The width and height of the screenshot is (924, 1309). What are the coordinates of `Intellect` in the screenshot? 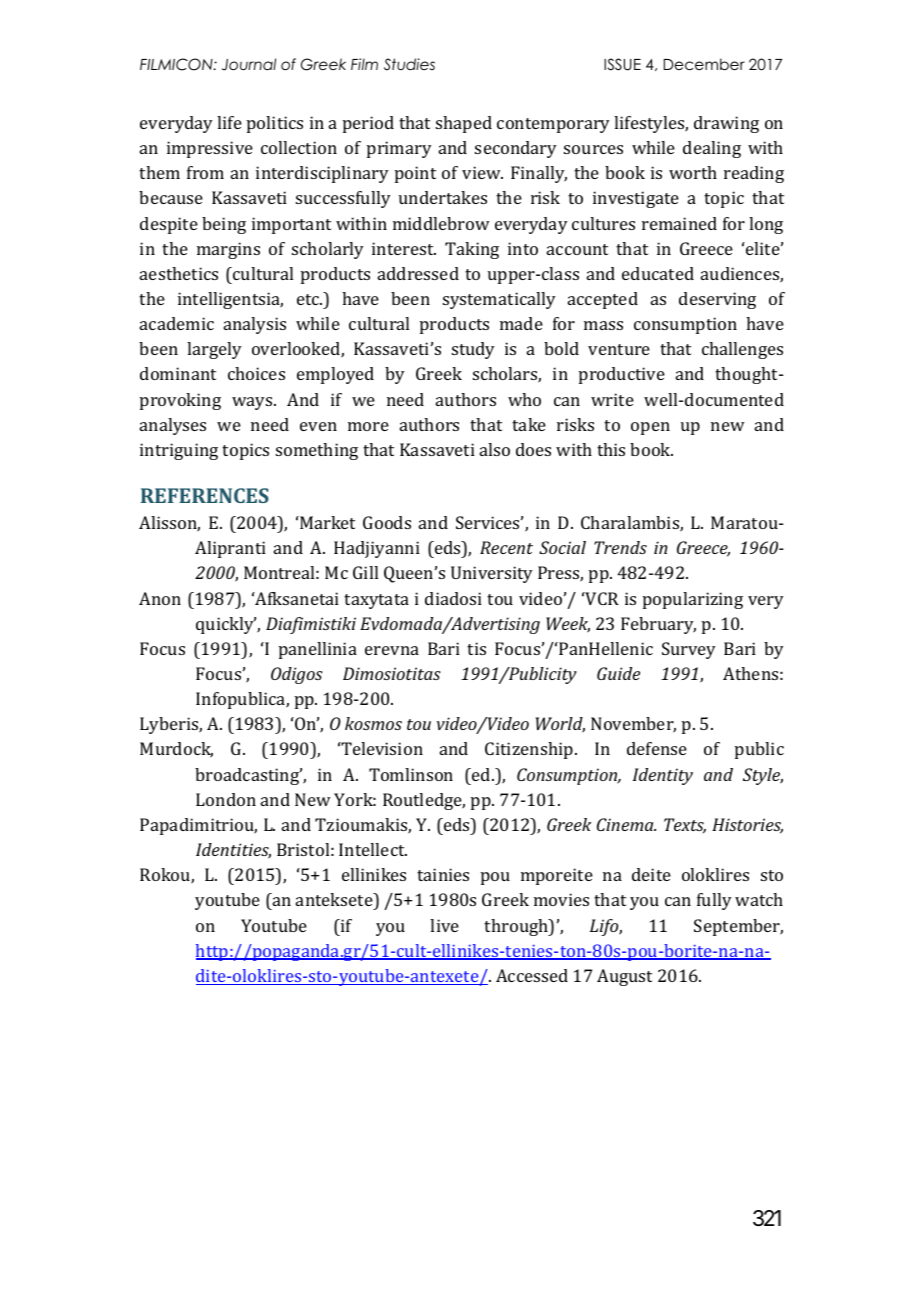 It's located at (373, 849).
